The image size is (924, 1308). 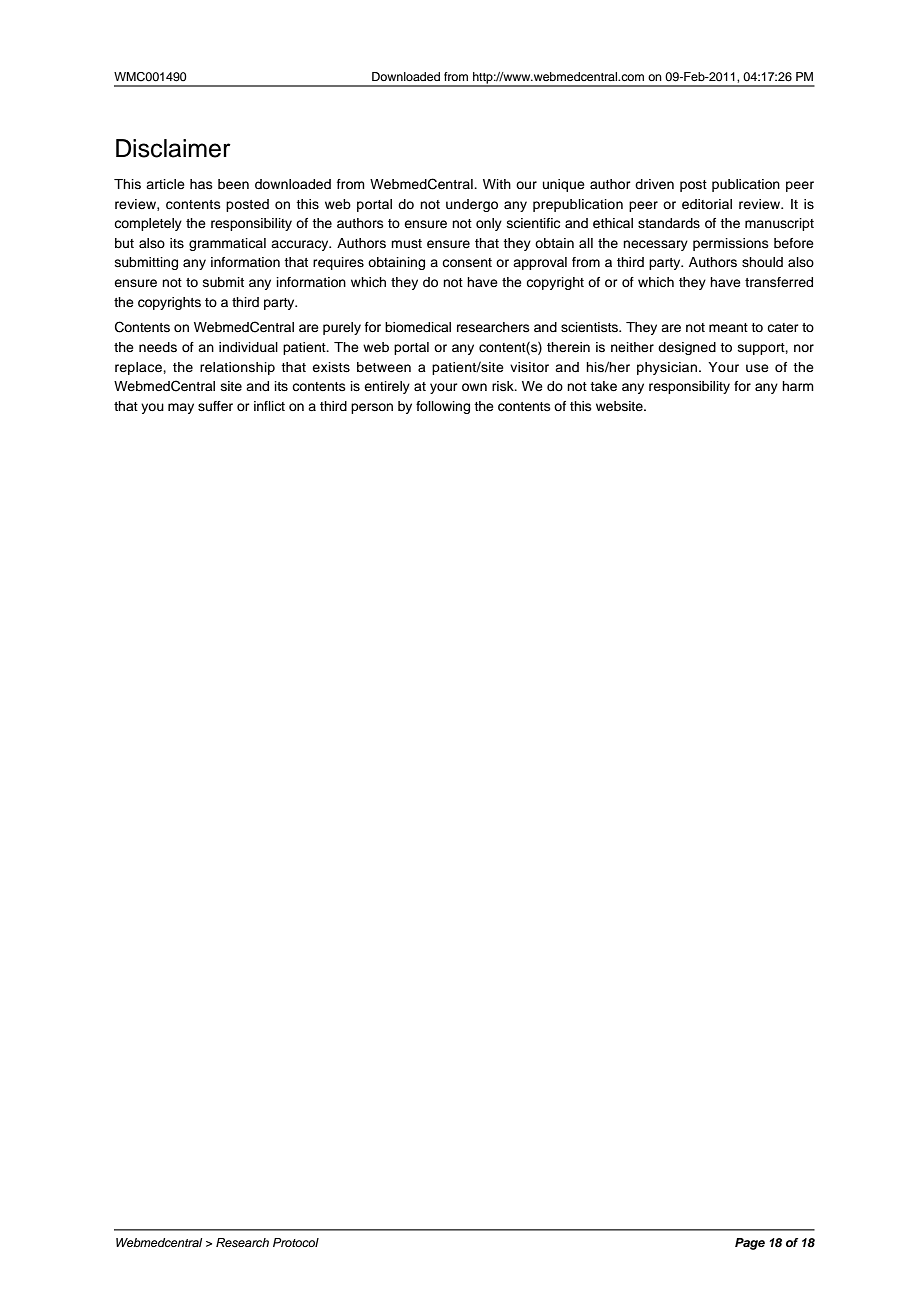 What do you see at coordinates (472, 205) in the image?
I see `undergo` at bounding box center [472, 205].
